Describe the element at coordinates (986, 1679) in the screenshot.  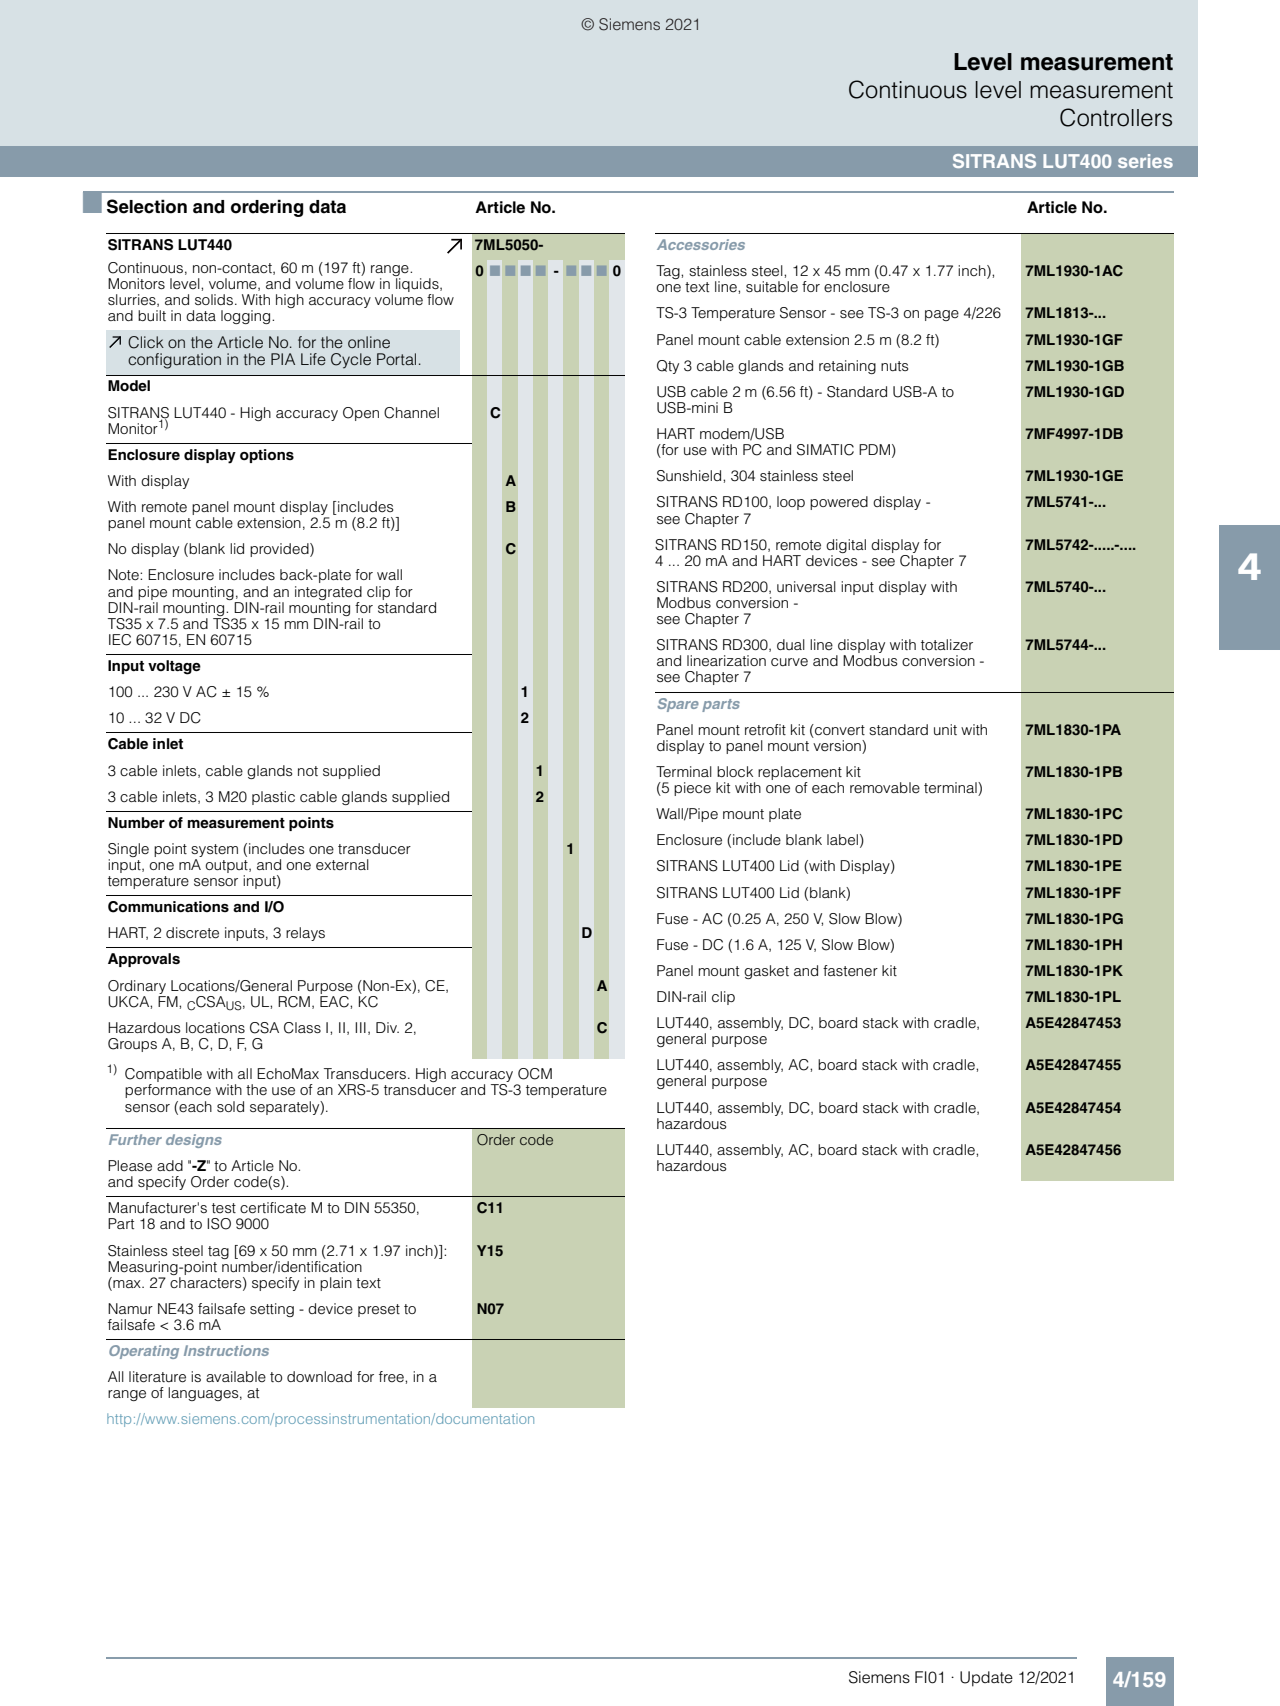
I see `Update` at that location.
